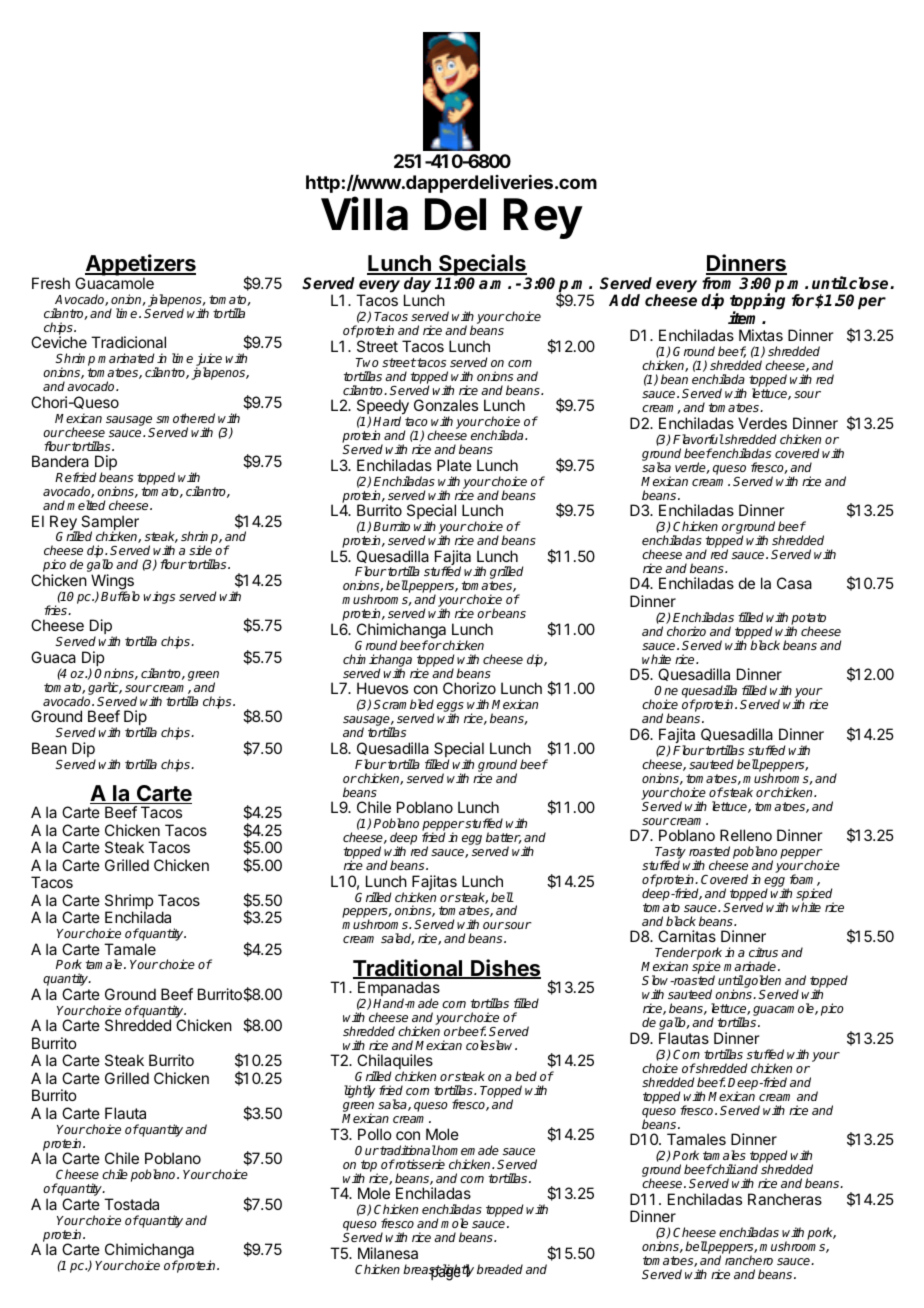 This document has width=924, height=1308. Describe the element at coordinates (450, 708) in the document. I see `eggs` at that location.
